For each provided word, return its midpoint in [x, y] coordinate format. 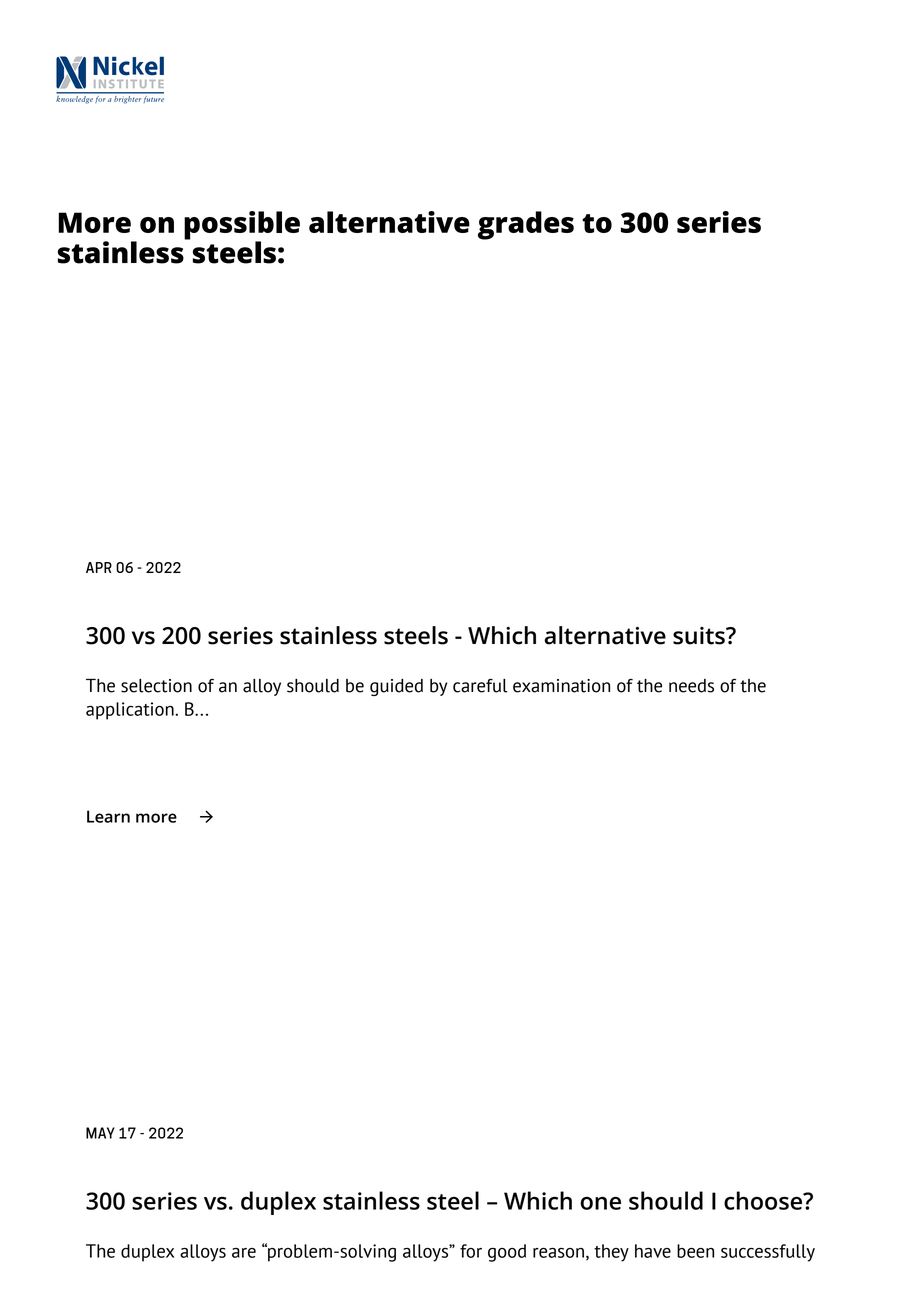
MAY [100, 1133]
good [507, 1253]
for [471, 1251]
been [695, 1251]
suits [700, 636]
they [611, 1253]
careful [480, 686]
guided [396, 687]
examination [561, 686]
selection [156, 686]
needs [691, 686]
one [600, 1203]
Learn [108, 816]
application [131, 711]
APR [99, 567]
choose [764, 1200]
